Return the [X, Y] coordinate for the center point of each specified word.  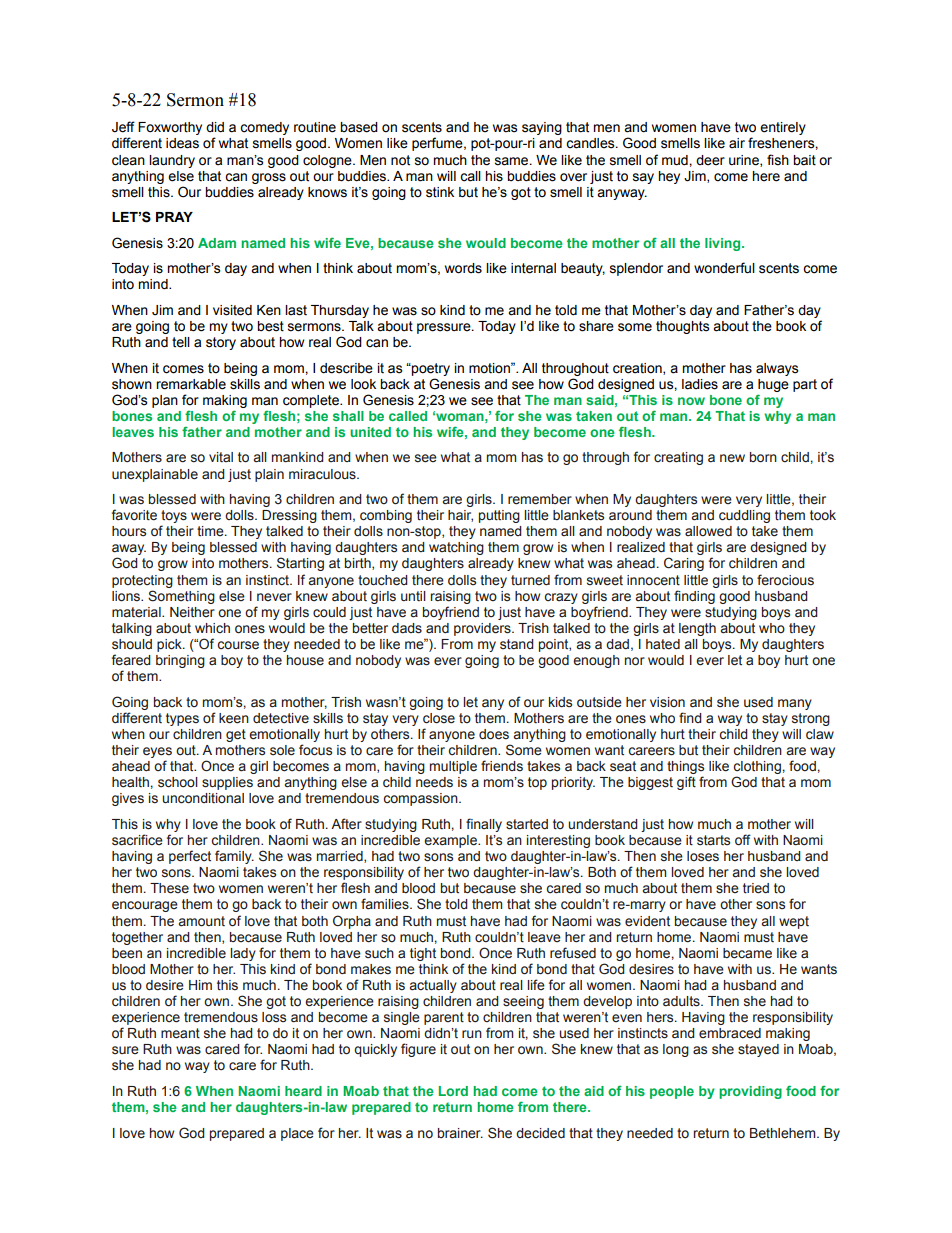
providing [750, 1092]
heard [303, 1091]
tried [756, 888]
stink [440, 192]
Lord [453, 1091]
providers [483, 629]
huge [773, 385]
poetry [430, 369]
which [212, 628]
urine [745, 161]
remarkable [191, 384]
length [697, 629]
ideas [182, 143]
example [451, 841]
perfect [190, 857]
